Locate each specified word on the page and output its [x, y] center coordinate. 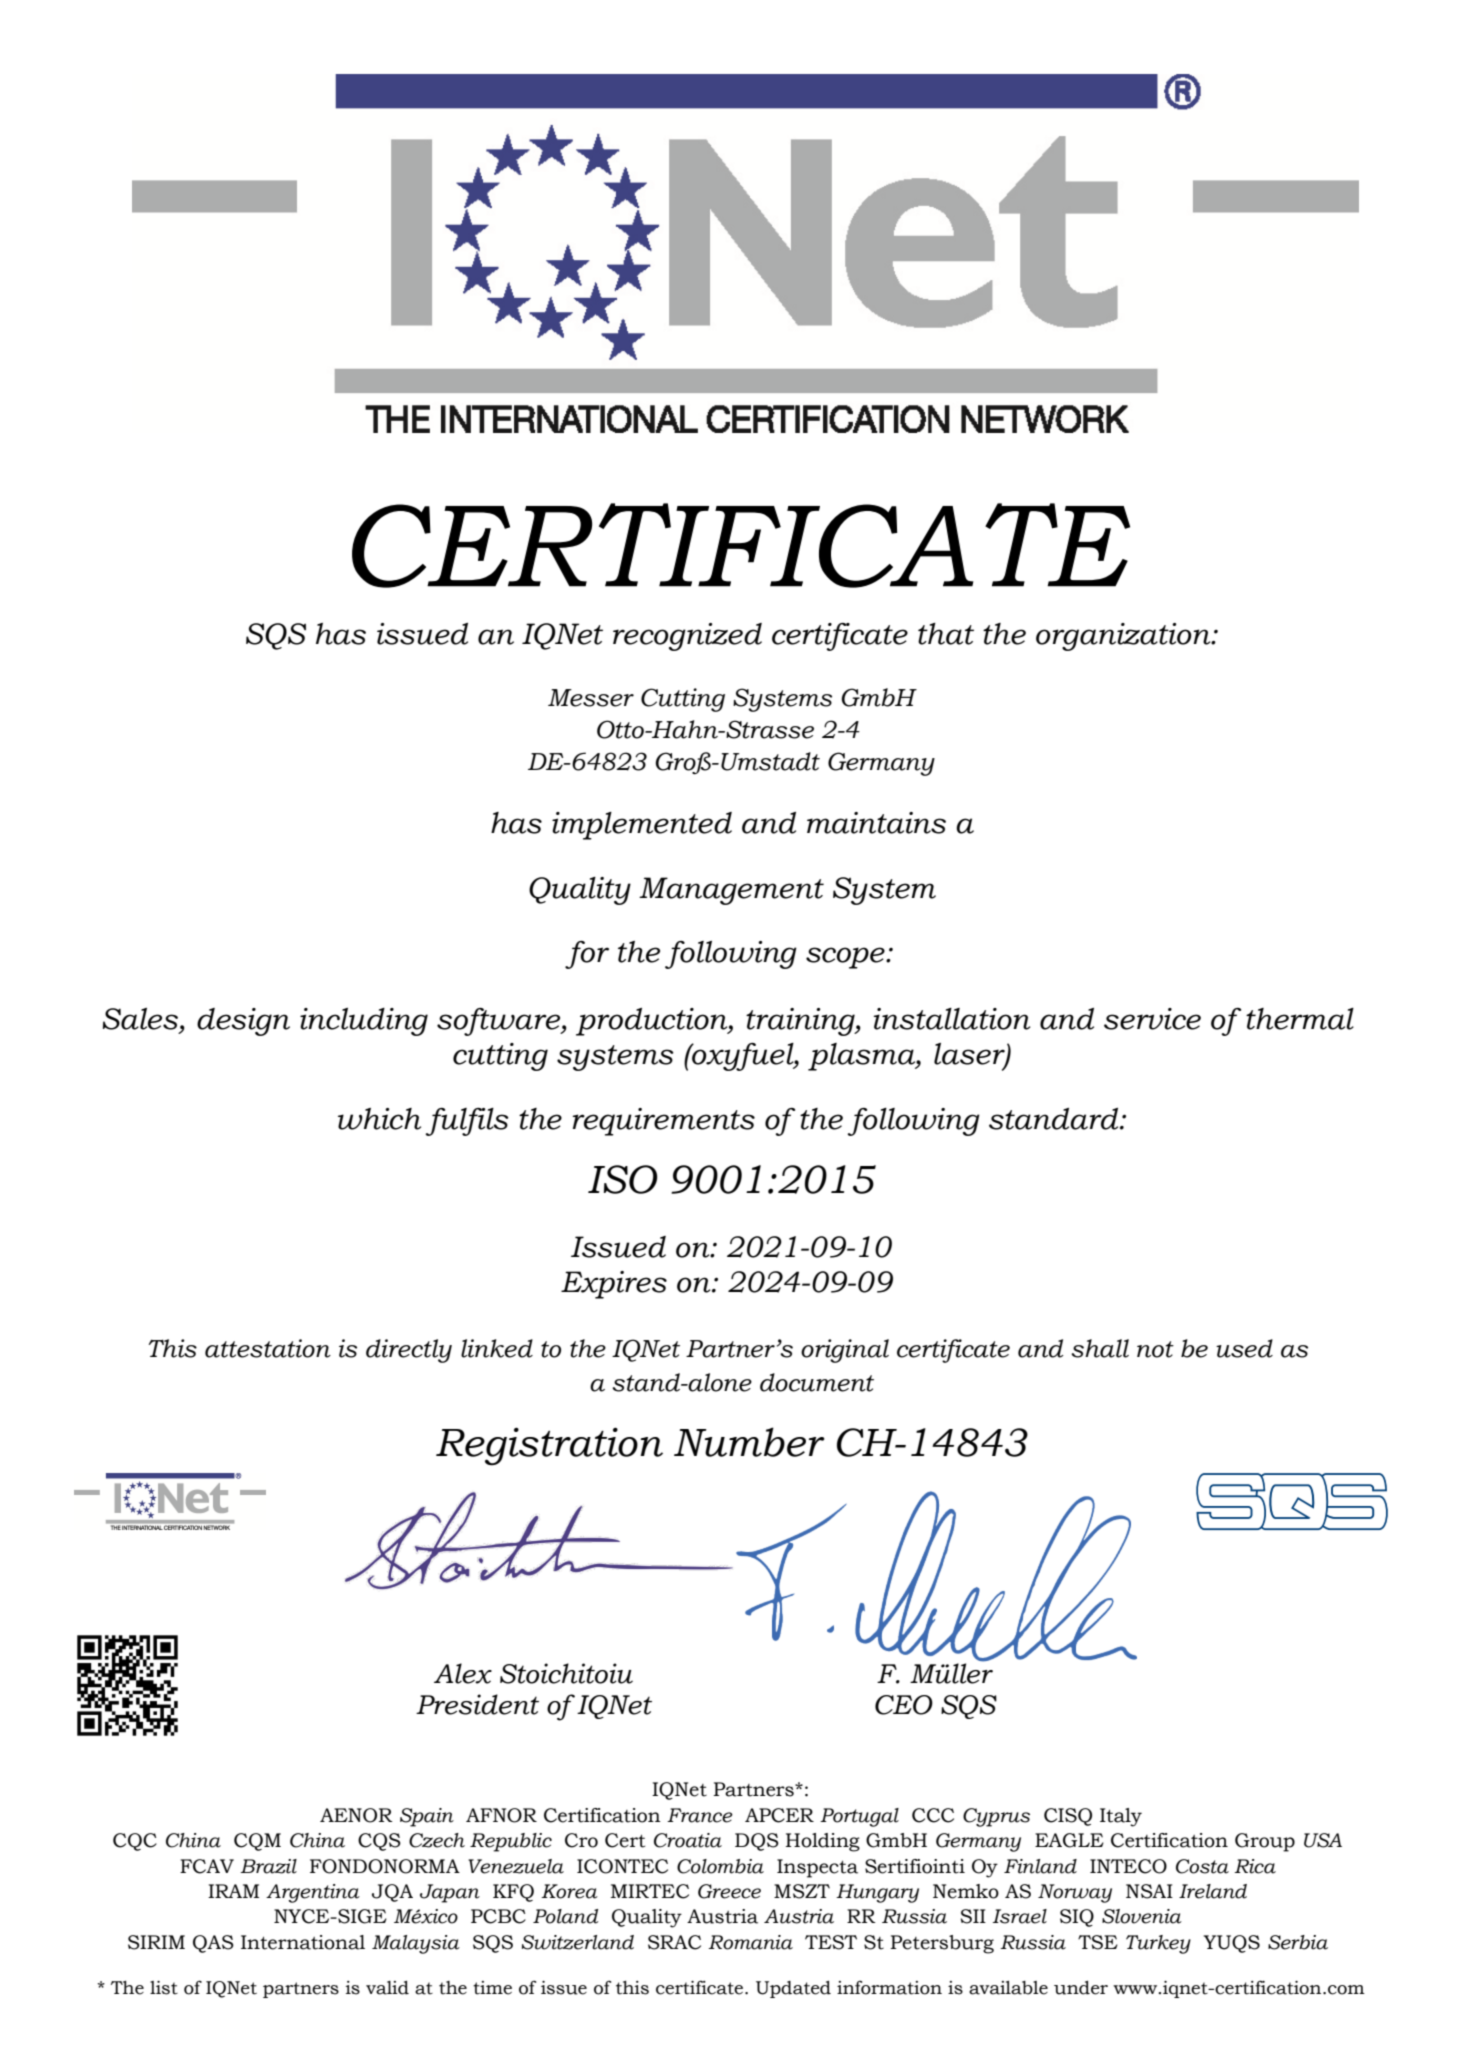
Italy [1121, 1817]
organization [1124, 637]
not [1155, 1349]
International [303, 1942]
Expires [614, 1285]
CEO [904, 1705]
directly [409, 1351]
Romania [750, 1942]
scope [846, 958]
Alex [463, 1673]
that [946, 634]
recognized [687, 637]
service [1152, 1019]
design [243, 1022]
